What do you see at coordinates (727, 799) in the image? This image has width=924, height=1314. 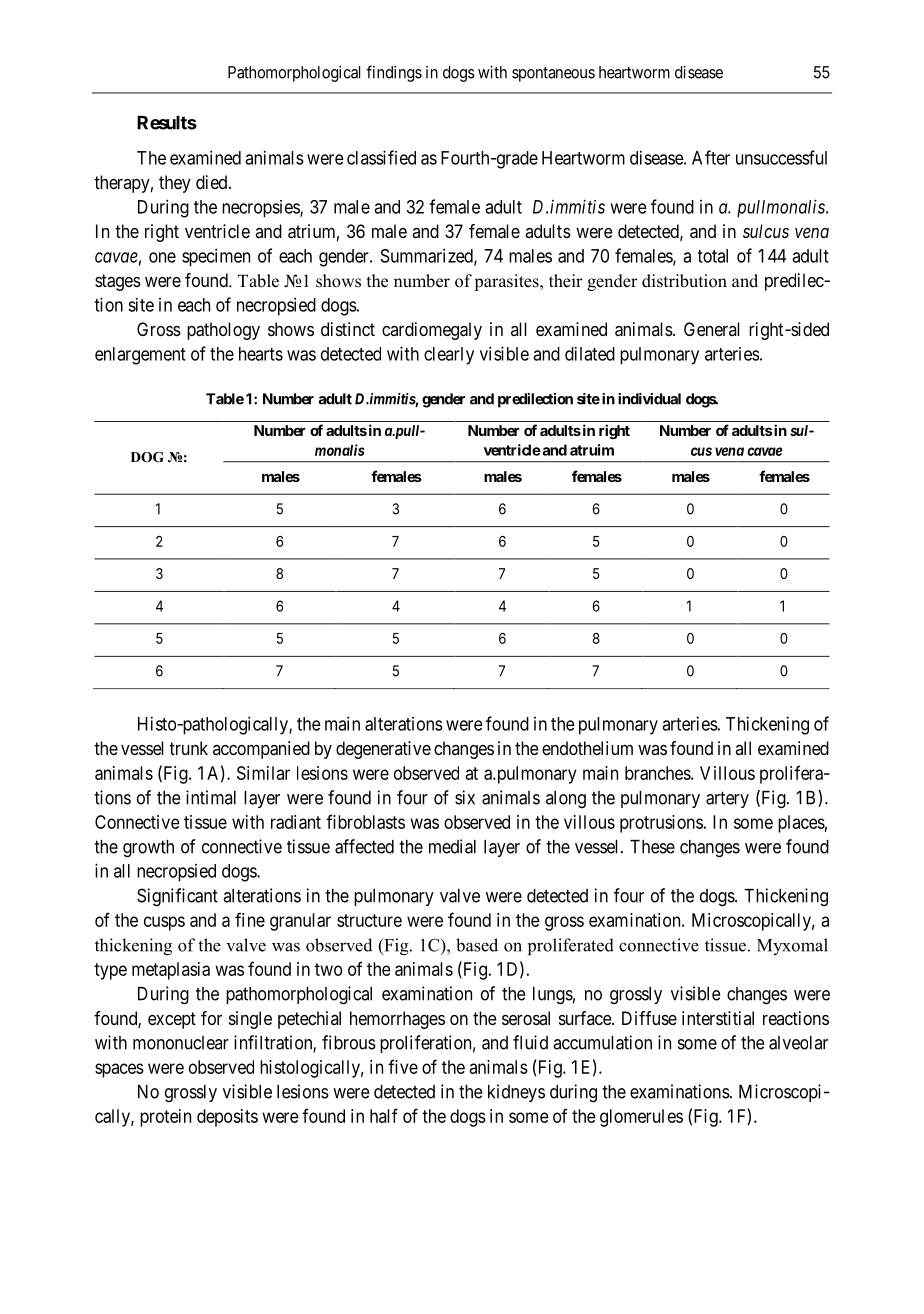 I see `artery` at bounding box center [727, 799].
